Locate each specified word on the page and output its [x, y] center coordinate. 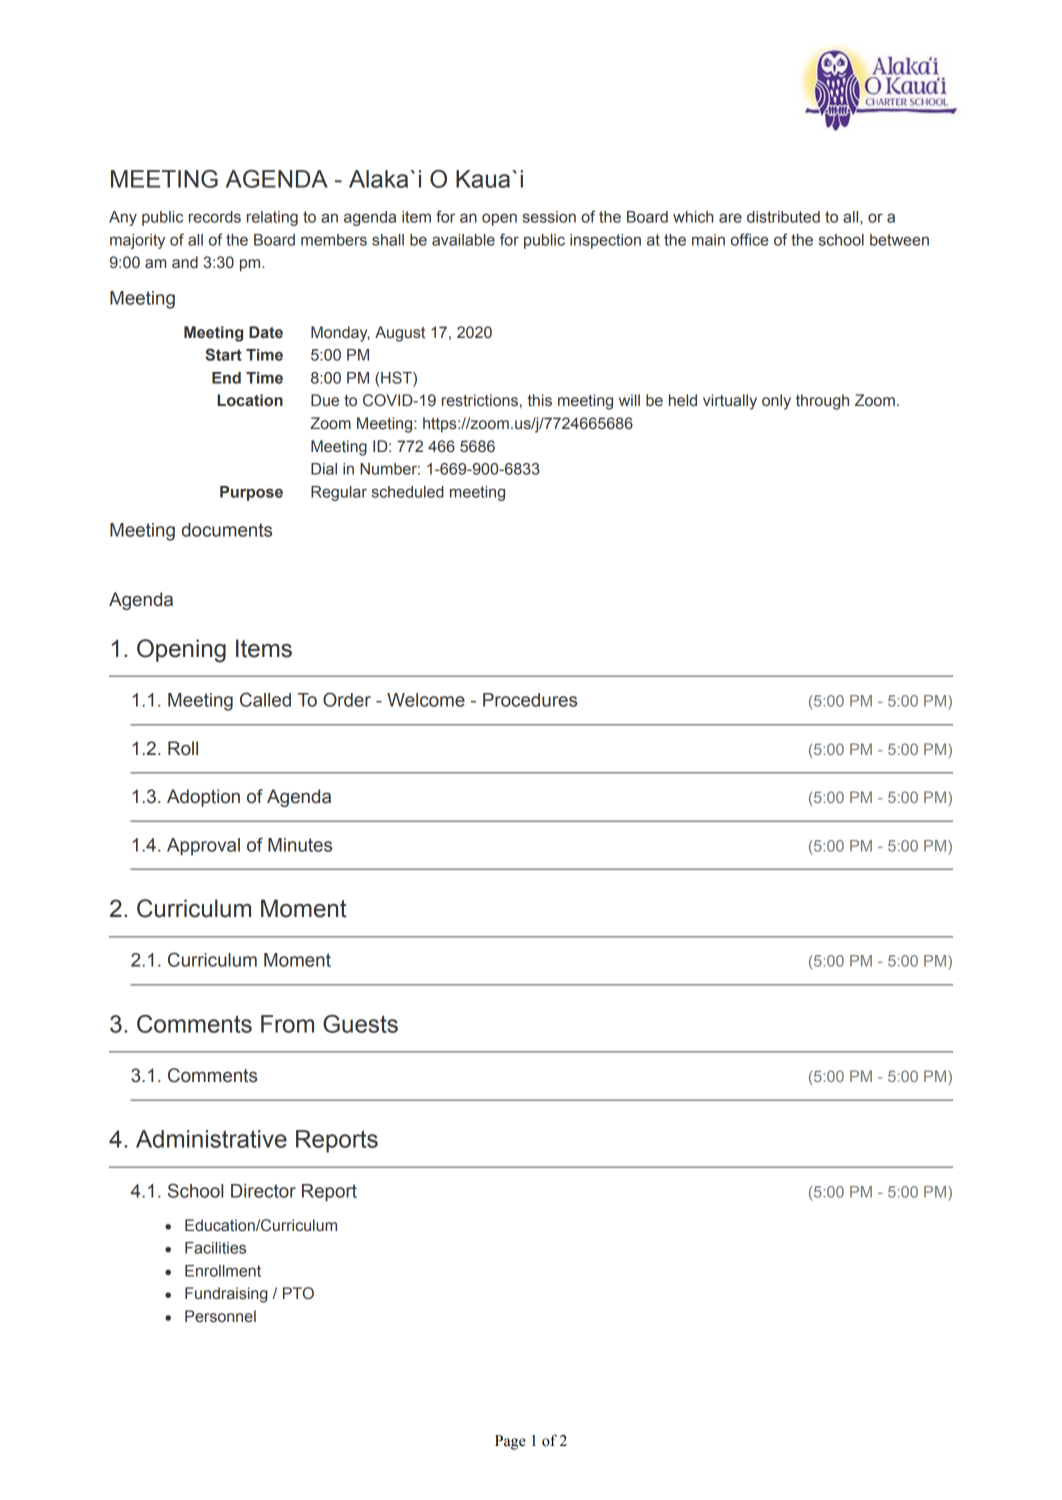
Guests [360, 1024]
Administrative [211, 1139]
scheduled [408, 492]
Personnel [220, 1316]
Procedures [530, 700]
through [822, 402]
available [463, 240]
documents [227, 530]
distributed [783, 217]
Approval [203, 847]
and [185, 262]
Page [510, 1442]
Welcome [426, 700]
